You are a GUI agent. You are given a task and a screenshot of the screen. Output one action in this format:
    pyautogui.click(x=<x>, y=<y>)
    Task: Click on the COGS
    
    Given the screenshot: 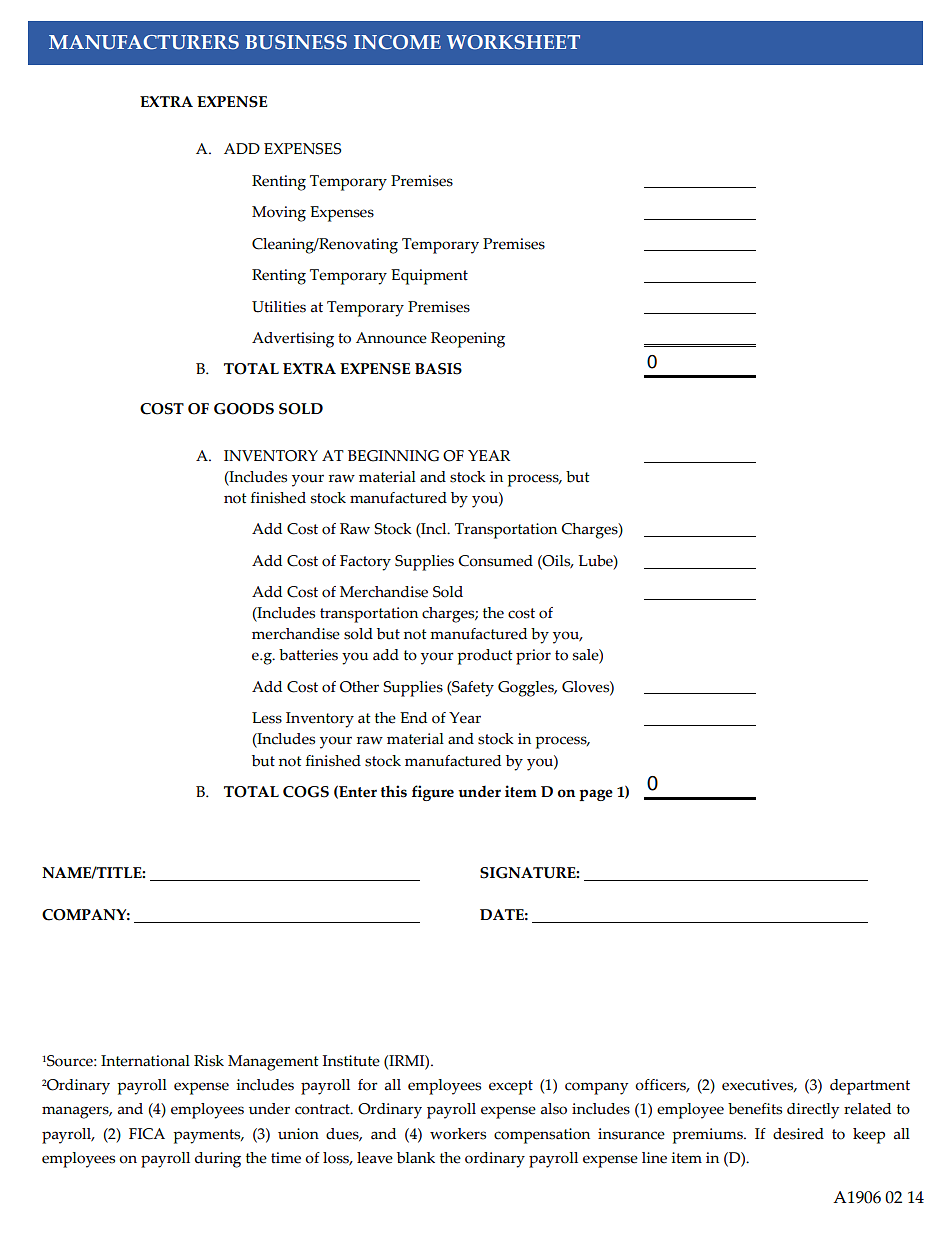 What is the action you would take?
    pyautogui.click(x=306, y=792)
